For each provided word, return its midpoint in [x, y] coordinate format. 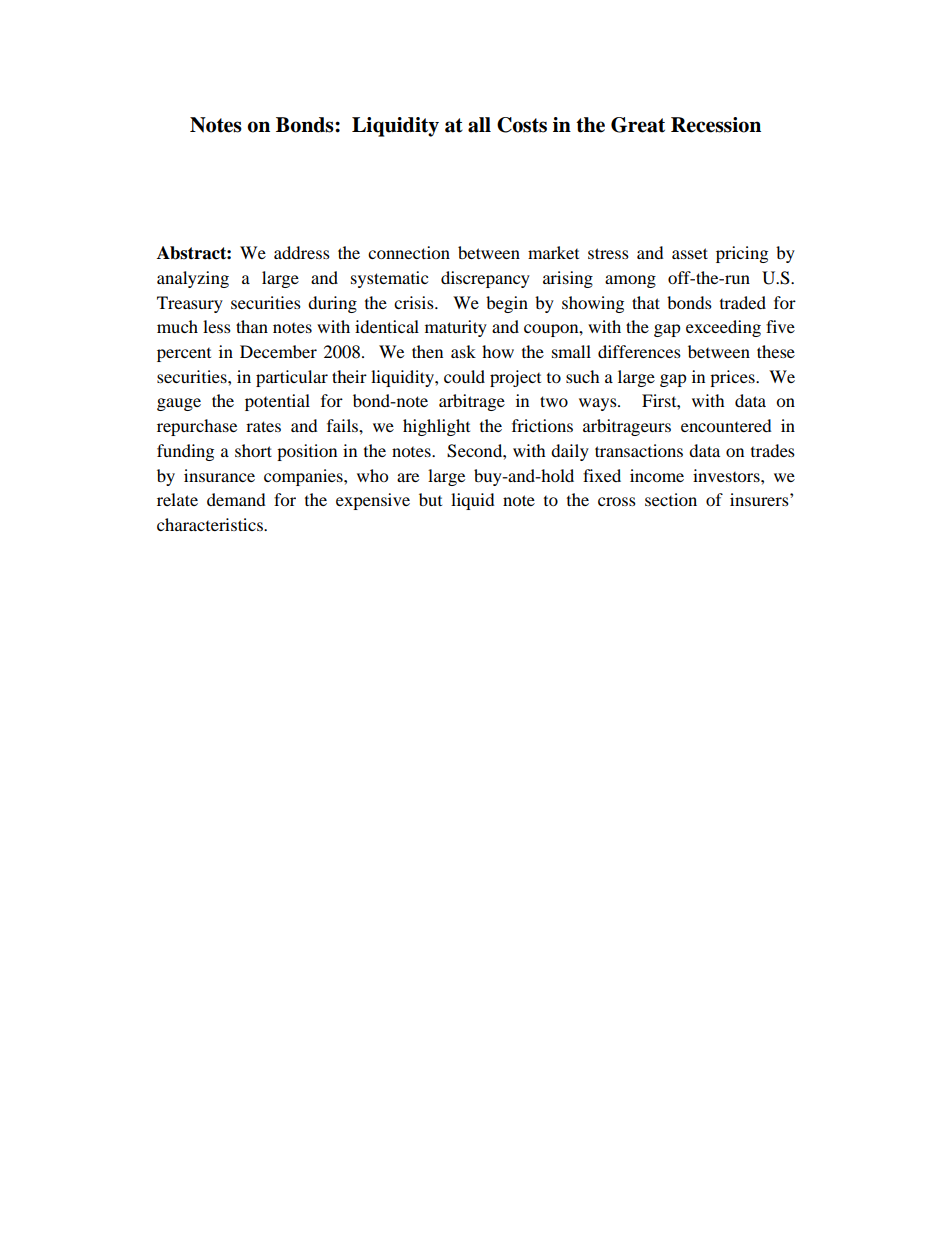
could [464, 376]
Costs [522, 125]
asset [690, 253]
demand [236, 499]
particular [292, 378]
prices [733, 378]
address [302, 252]
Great [638, 125]
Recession [716, 125]
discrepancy [485, 279]
